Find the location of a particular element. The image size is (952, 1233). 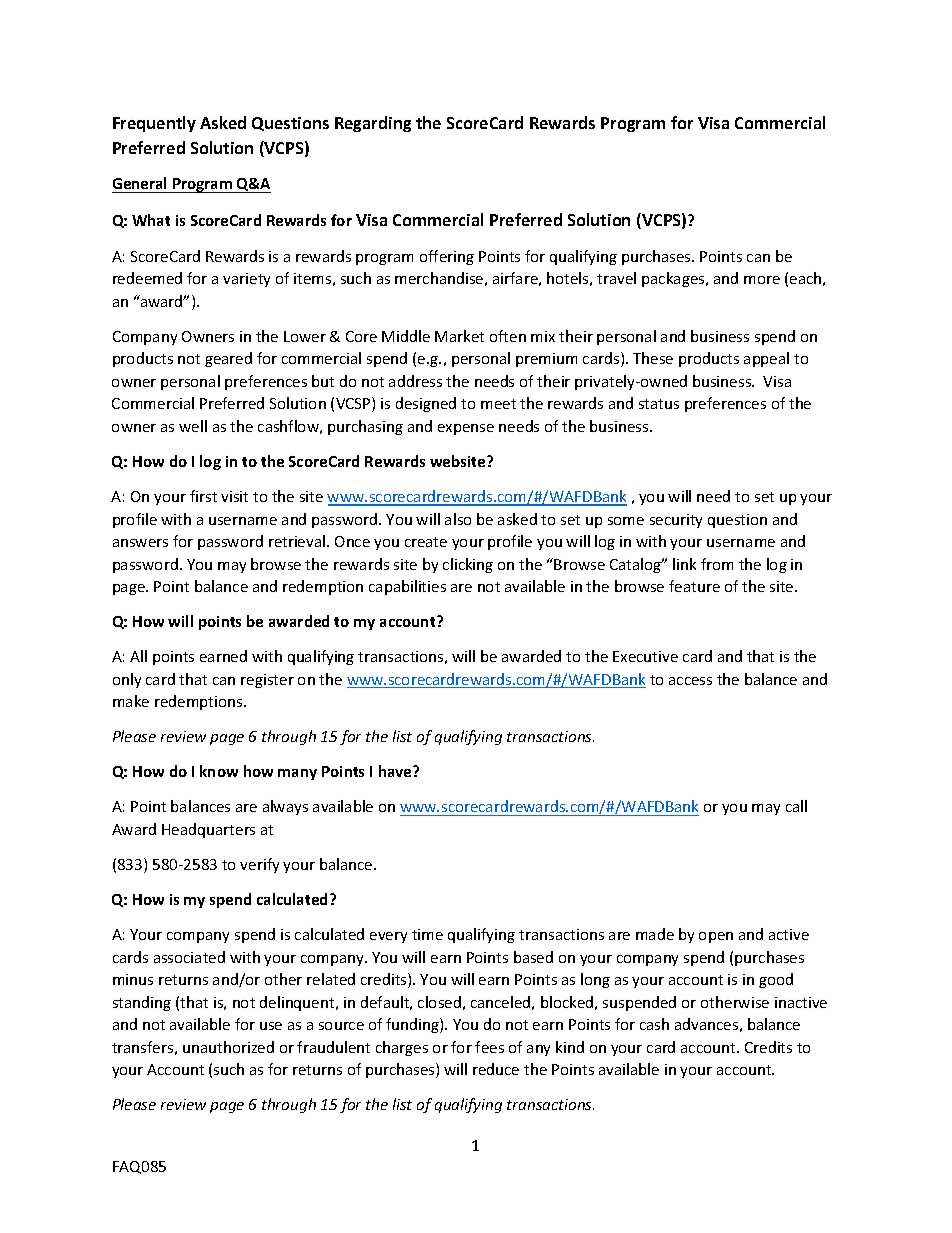

clicking is located at coordinates (468, 565).
